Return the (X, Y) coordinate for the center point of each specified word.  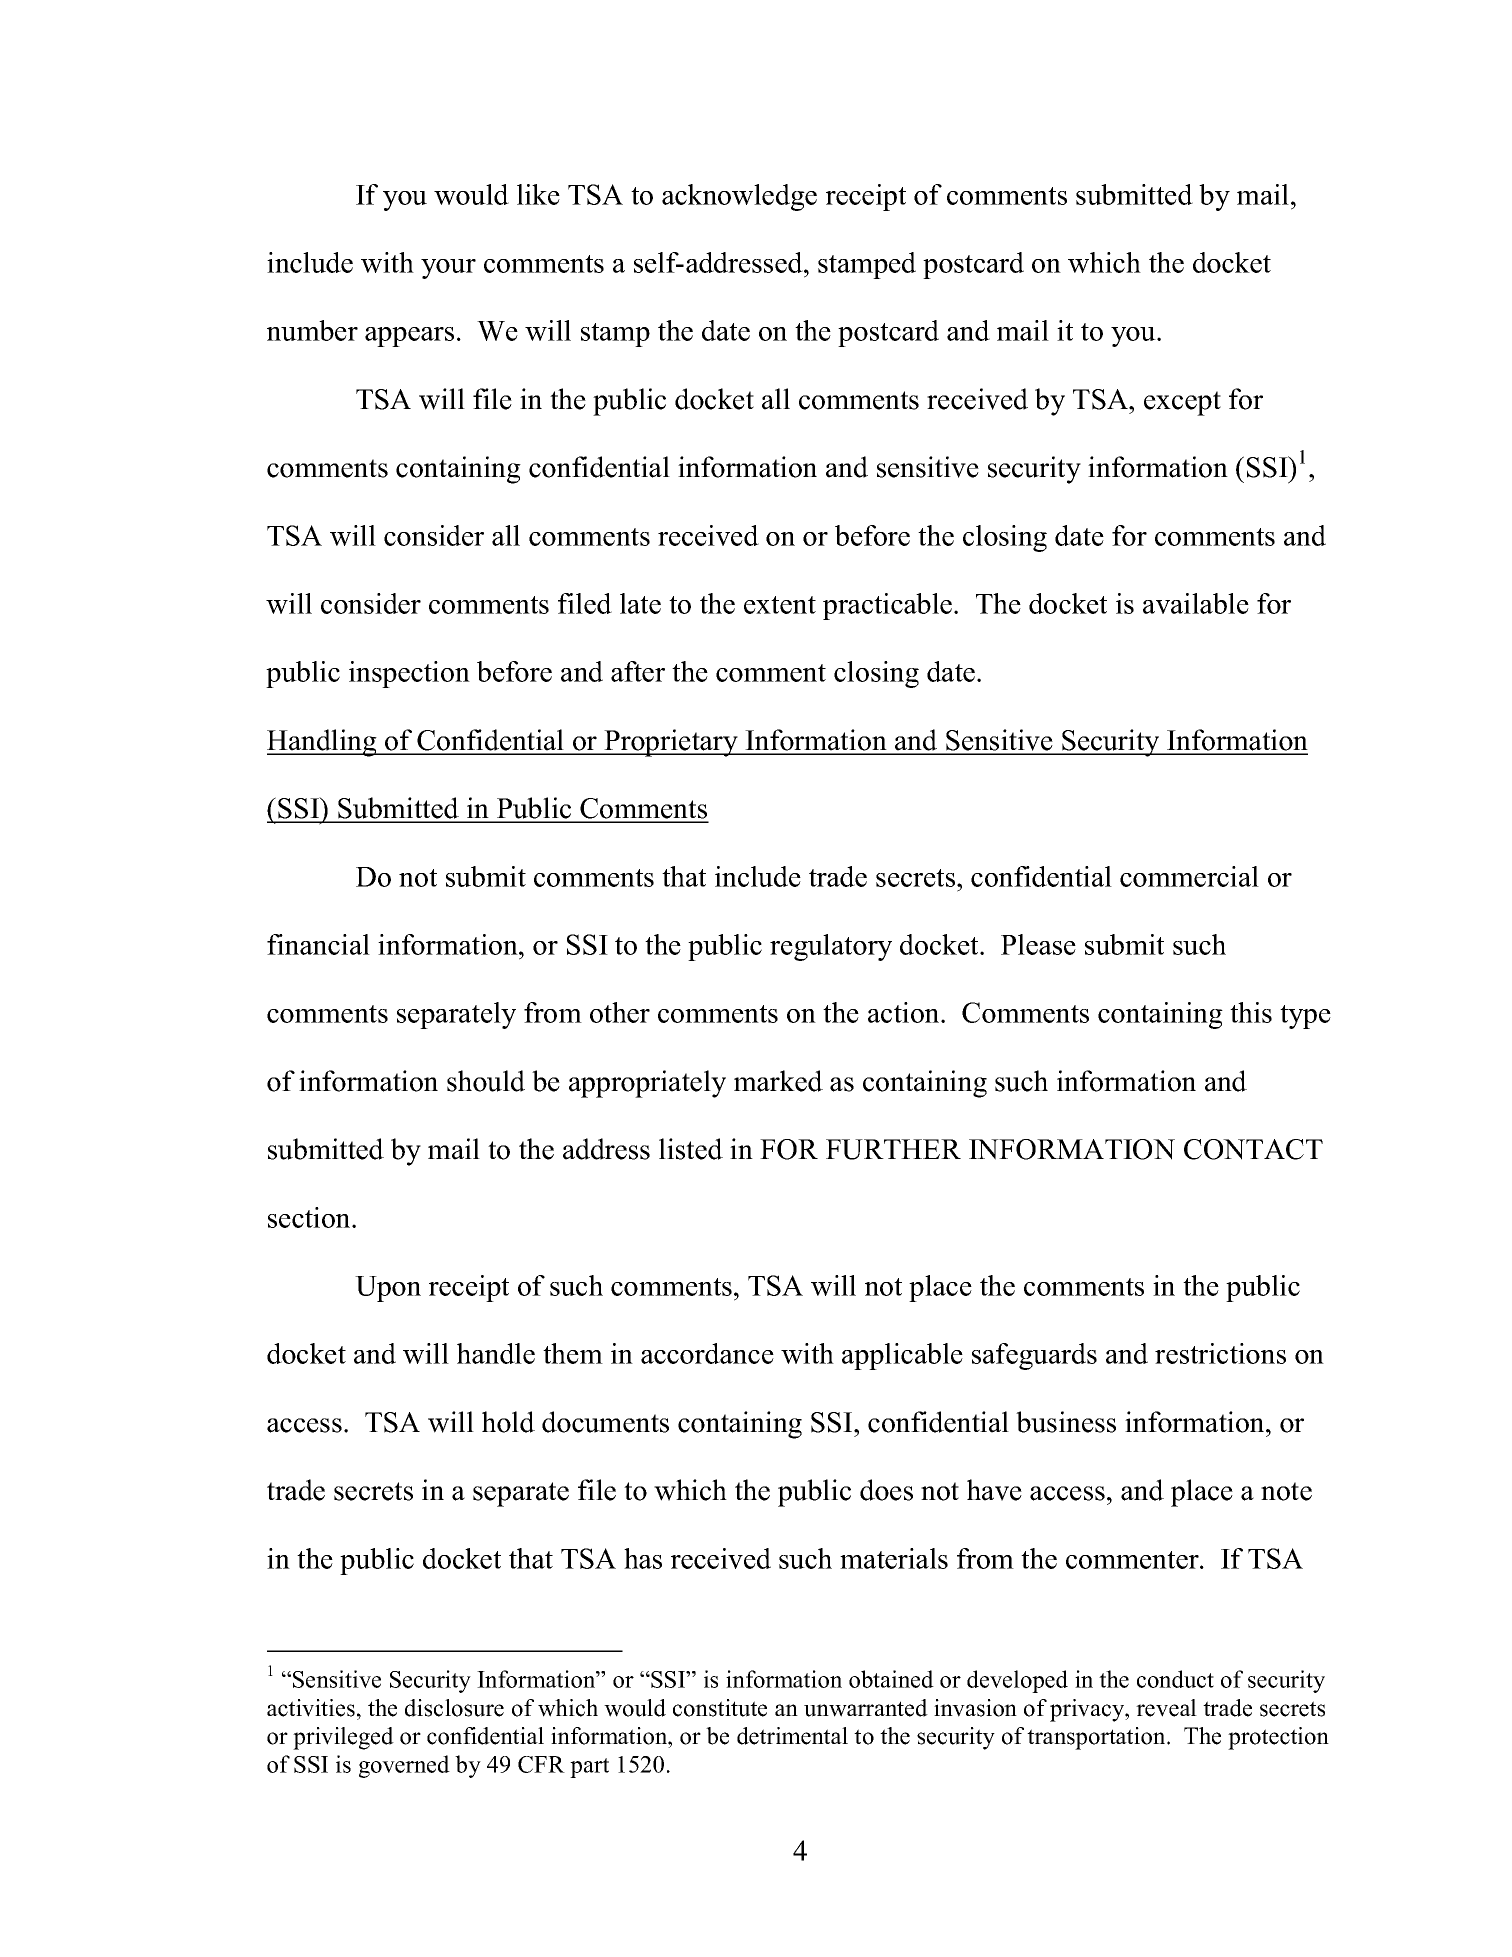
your (448, 269)
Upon (388, 1289)
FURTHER (893, 1149)
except (1182, 403)
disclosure (454, 1708)
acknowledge (739, 197)
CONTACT (1253, 1149)
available (1196, 603)
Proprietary (671, 743)
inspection (409, 674)
